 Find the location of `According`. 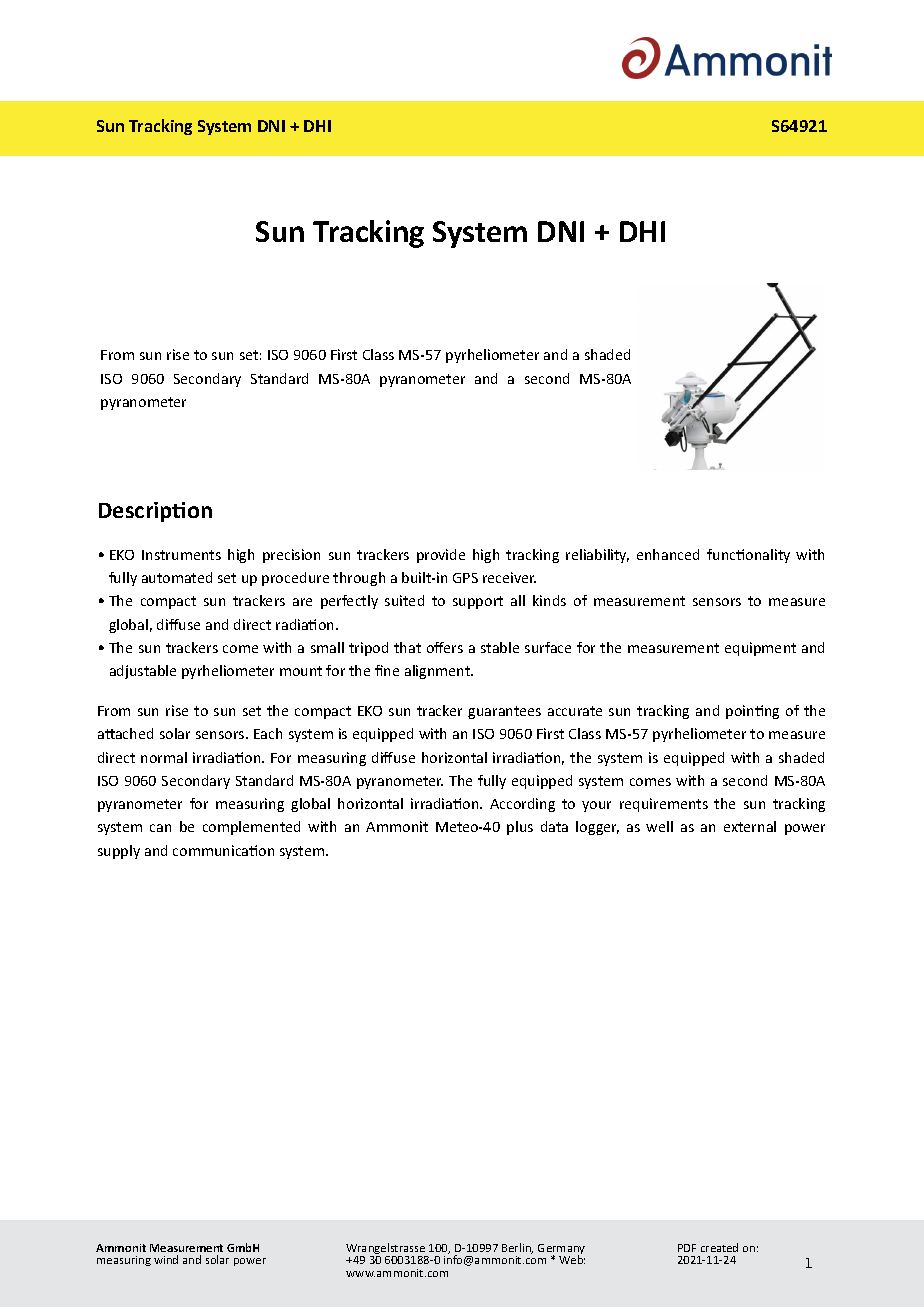

According is located at coordinates (522, 805).
